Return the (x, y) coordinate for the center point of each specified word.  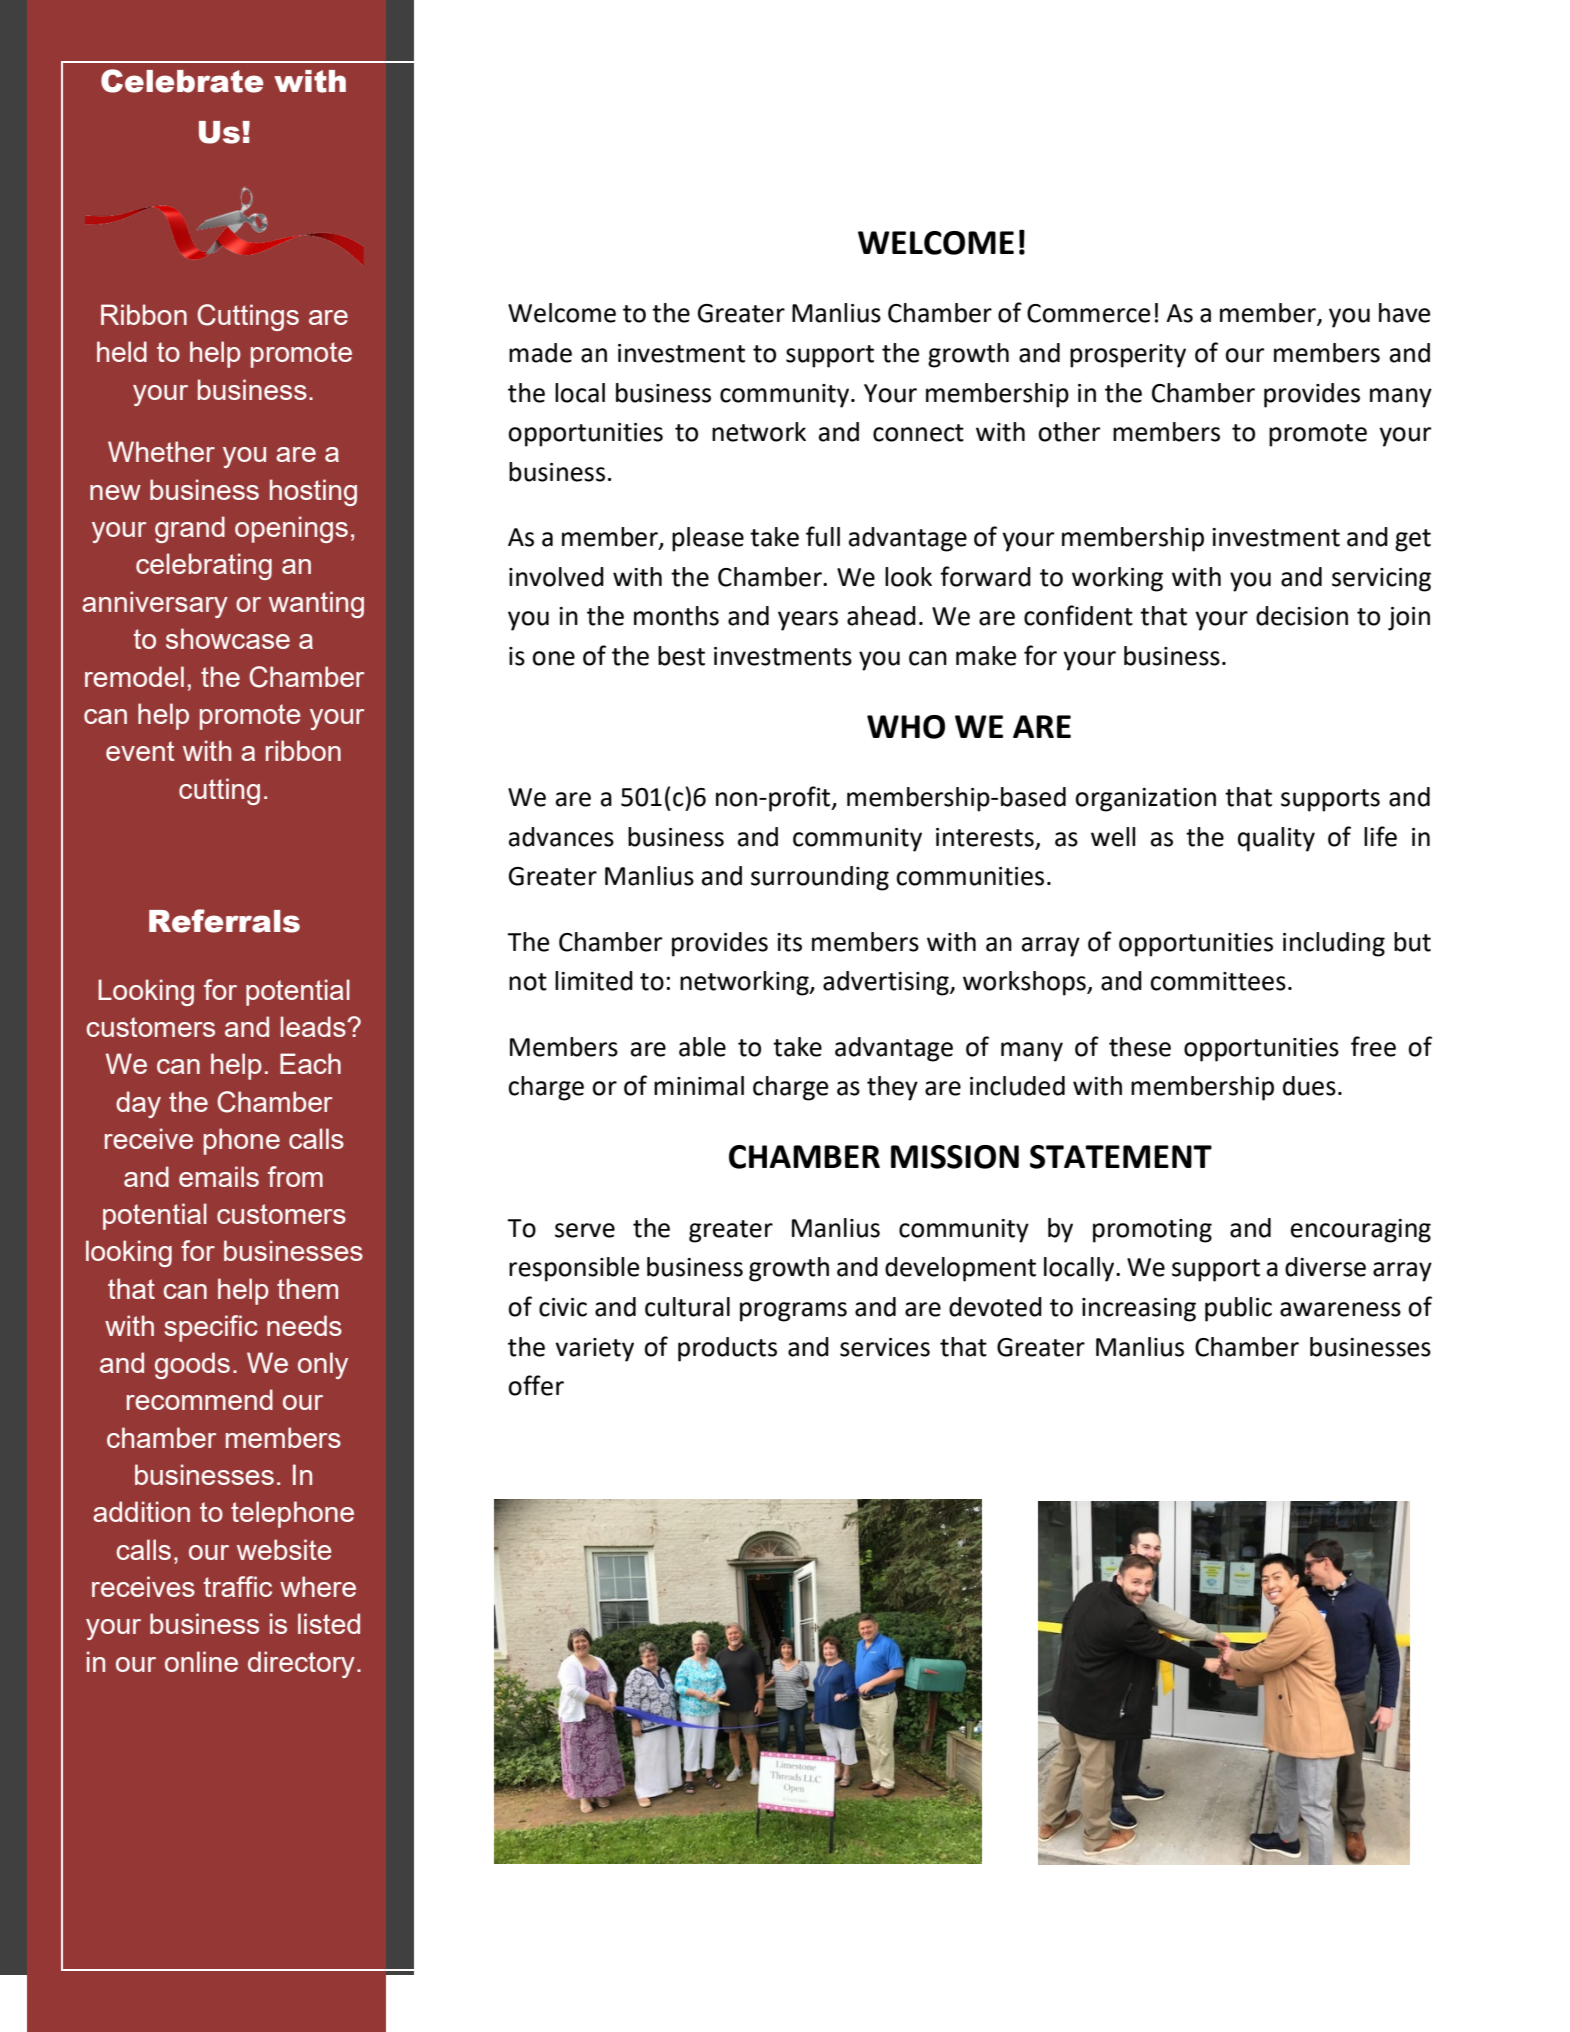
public (1238, 1309)
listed (329, 1623)
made (540, 353)
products (727, 1349)
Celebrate (182, 81)
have (1404, 313)
